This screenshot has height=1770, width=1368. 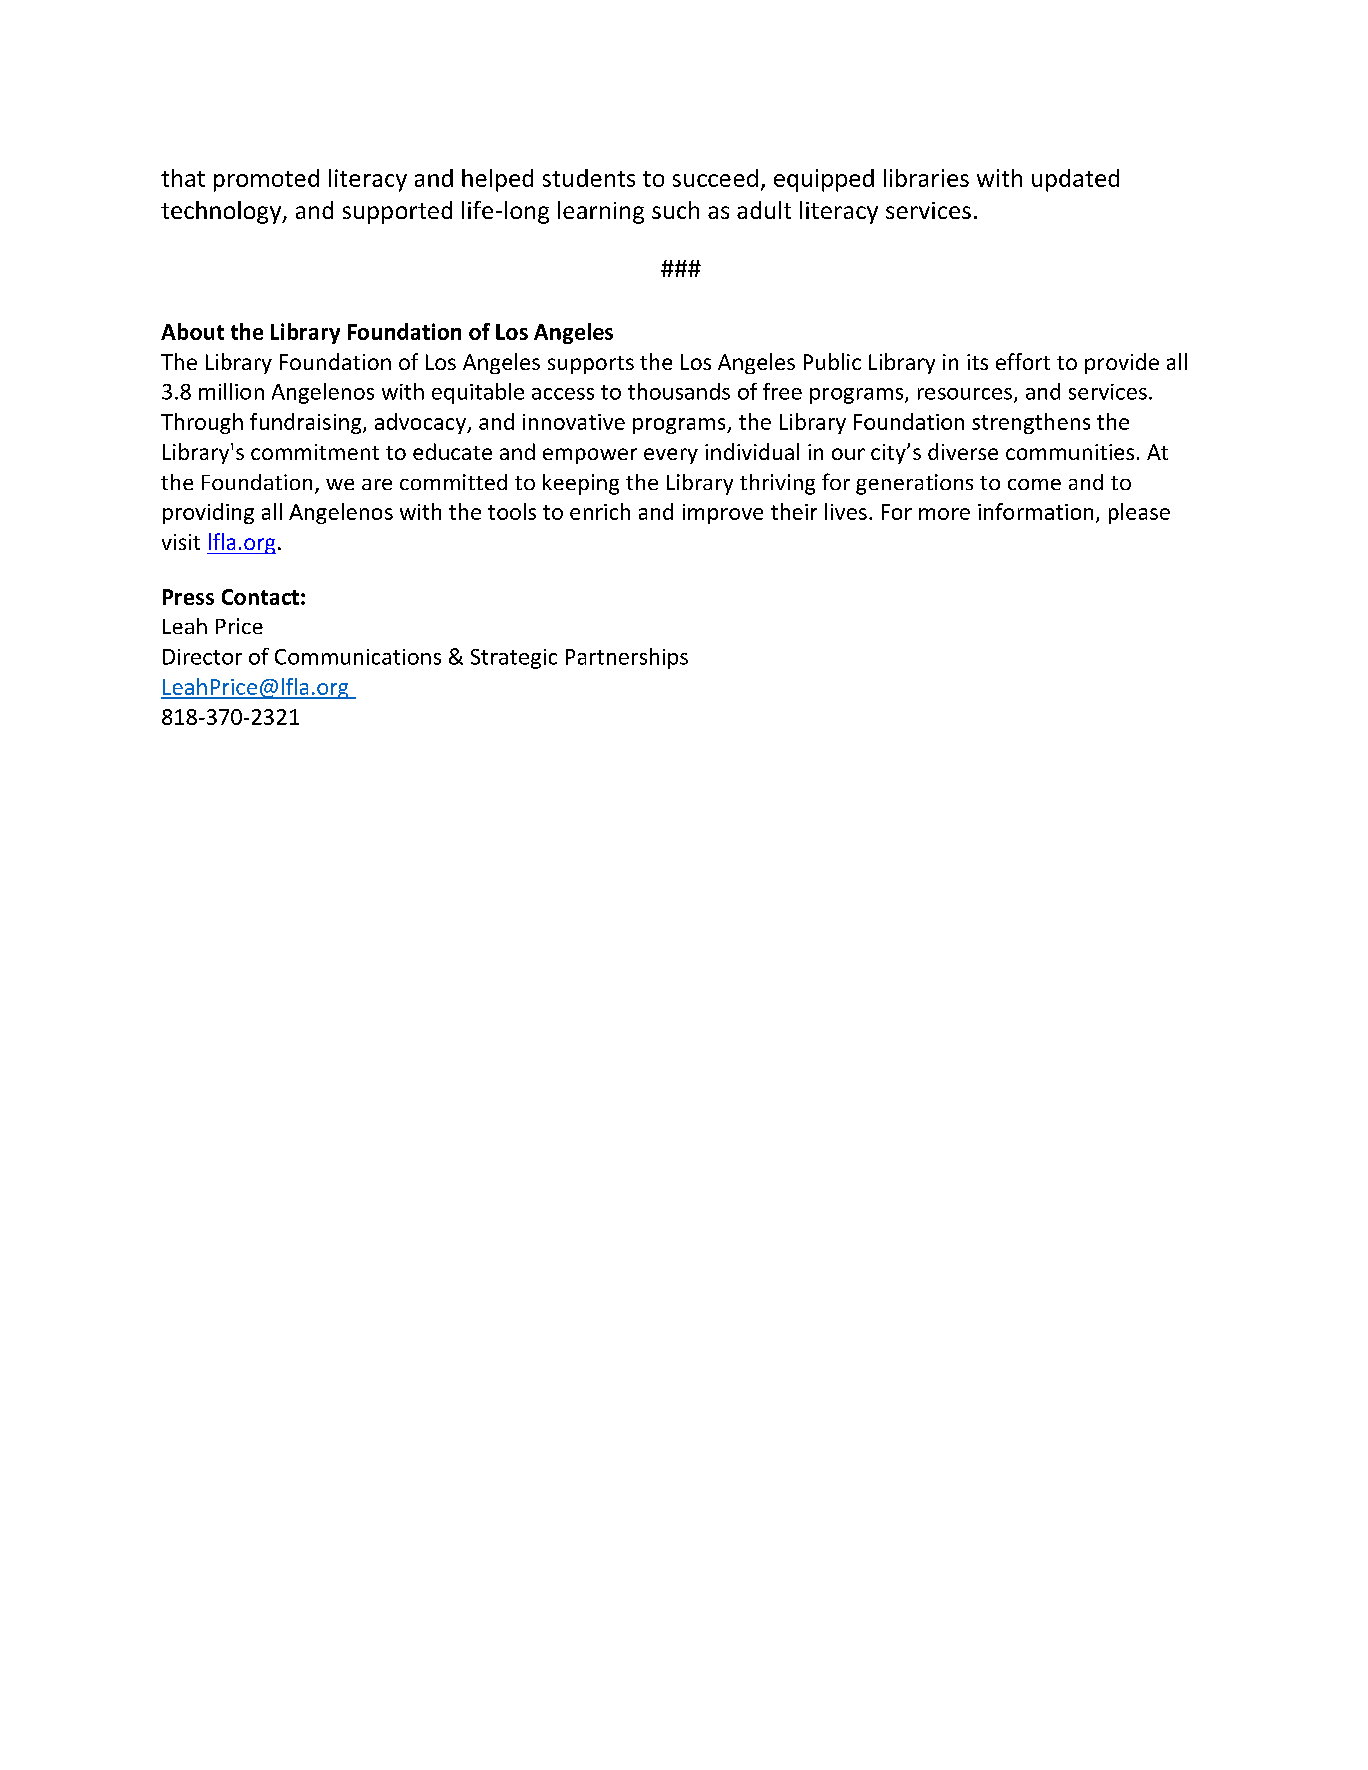 I want to click on Partnerships, so click(x=627, y=658).
